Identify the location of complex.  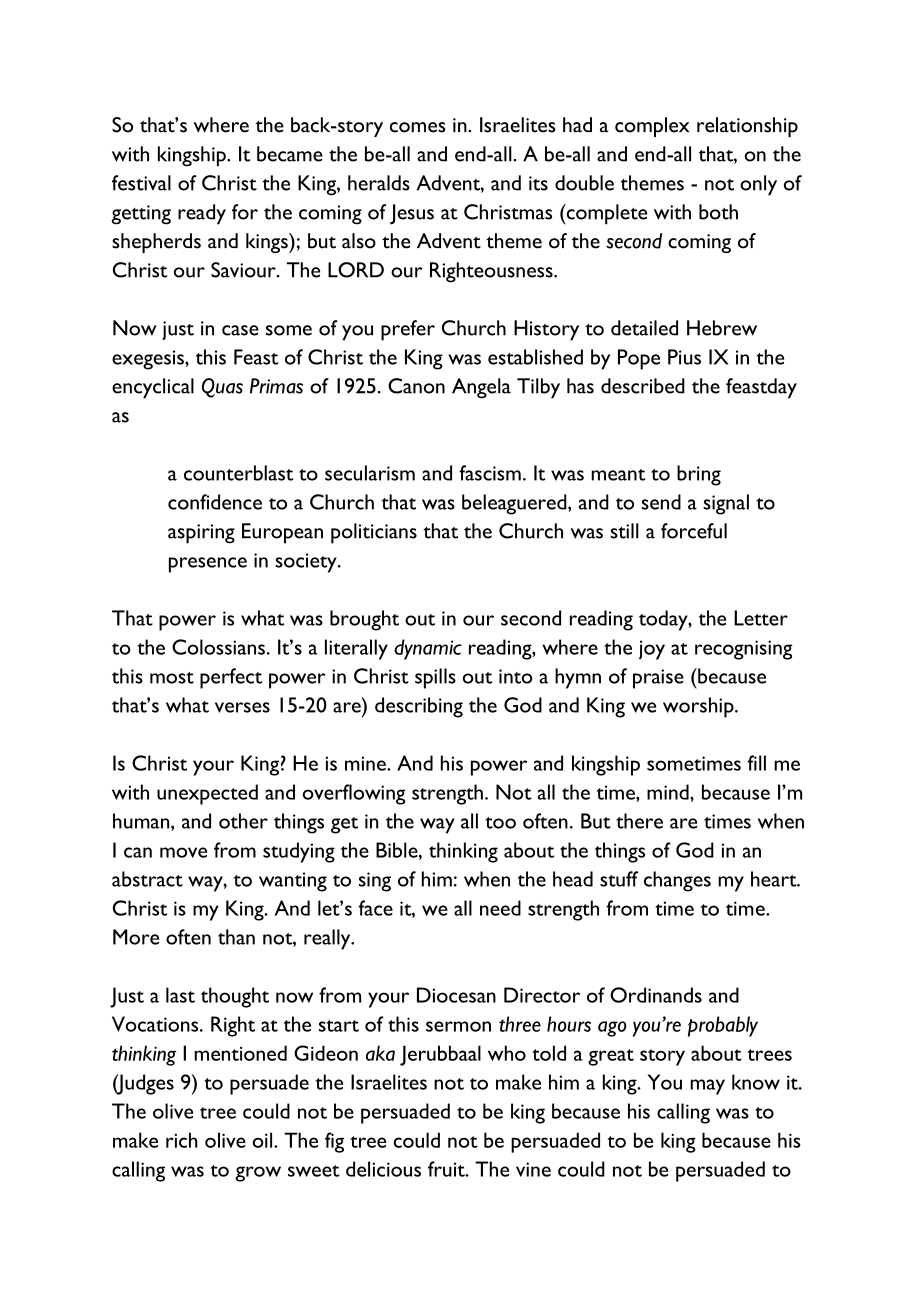
(652, 127).
